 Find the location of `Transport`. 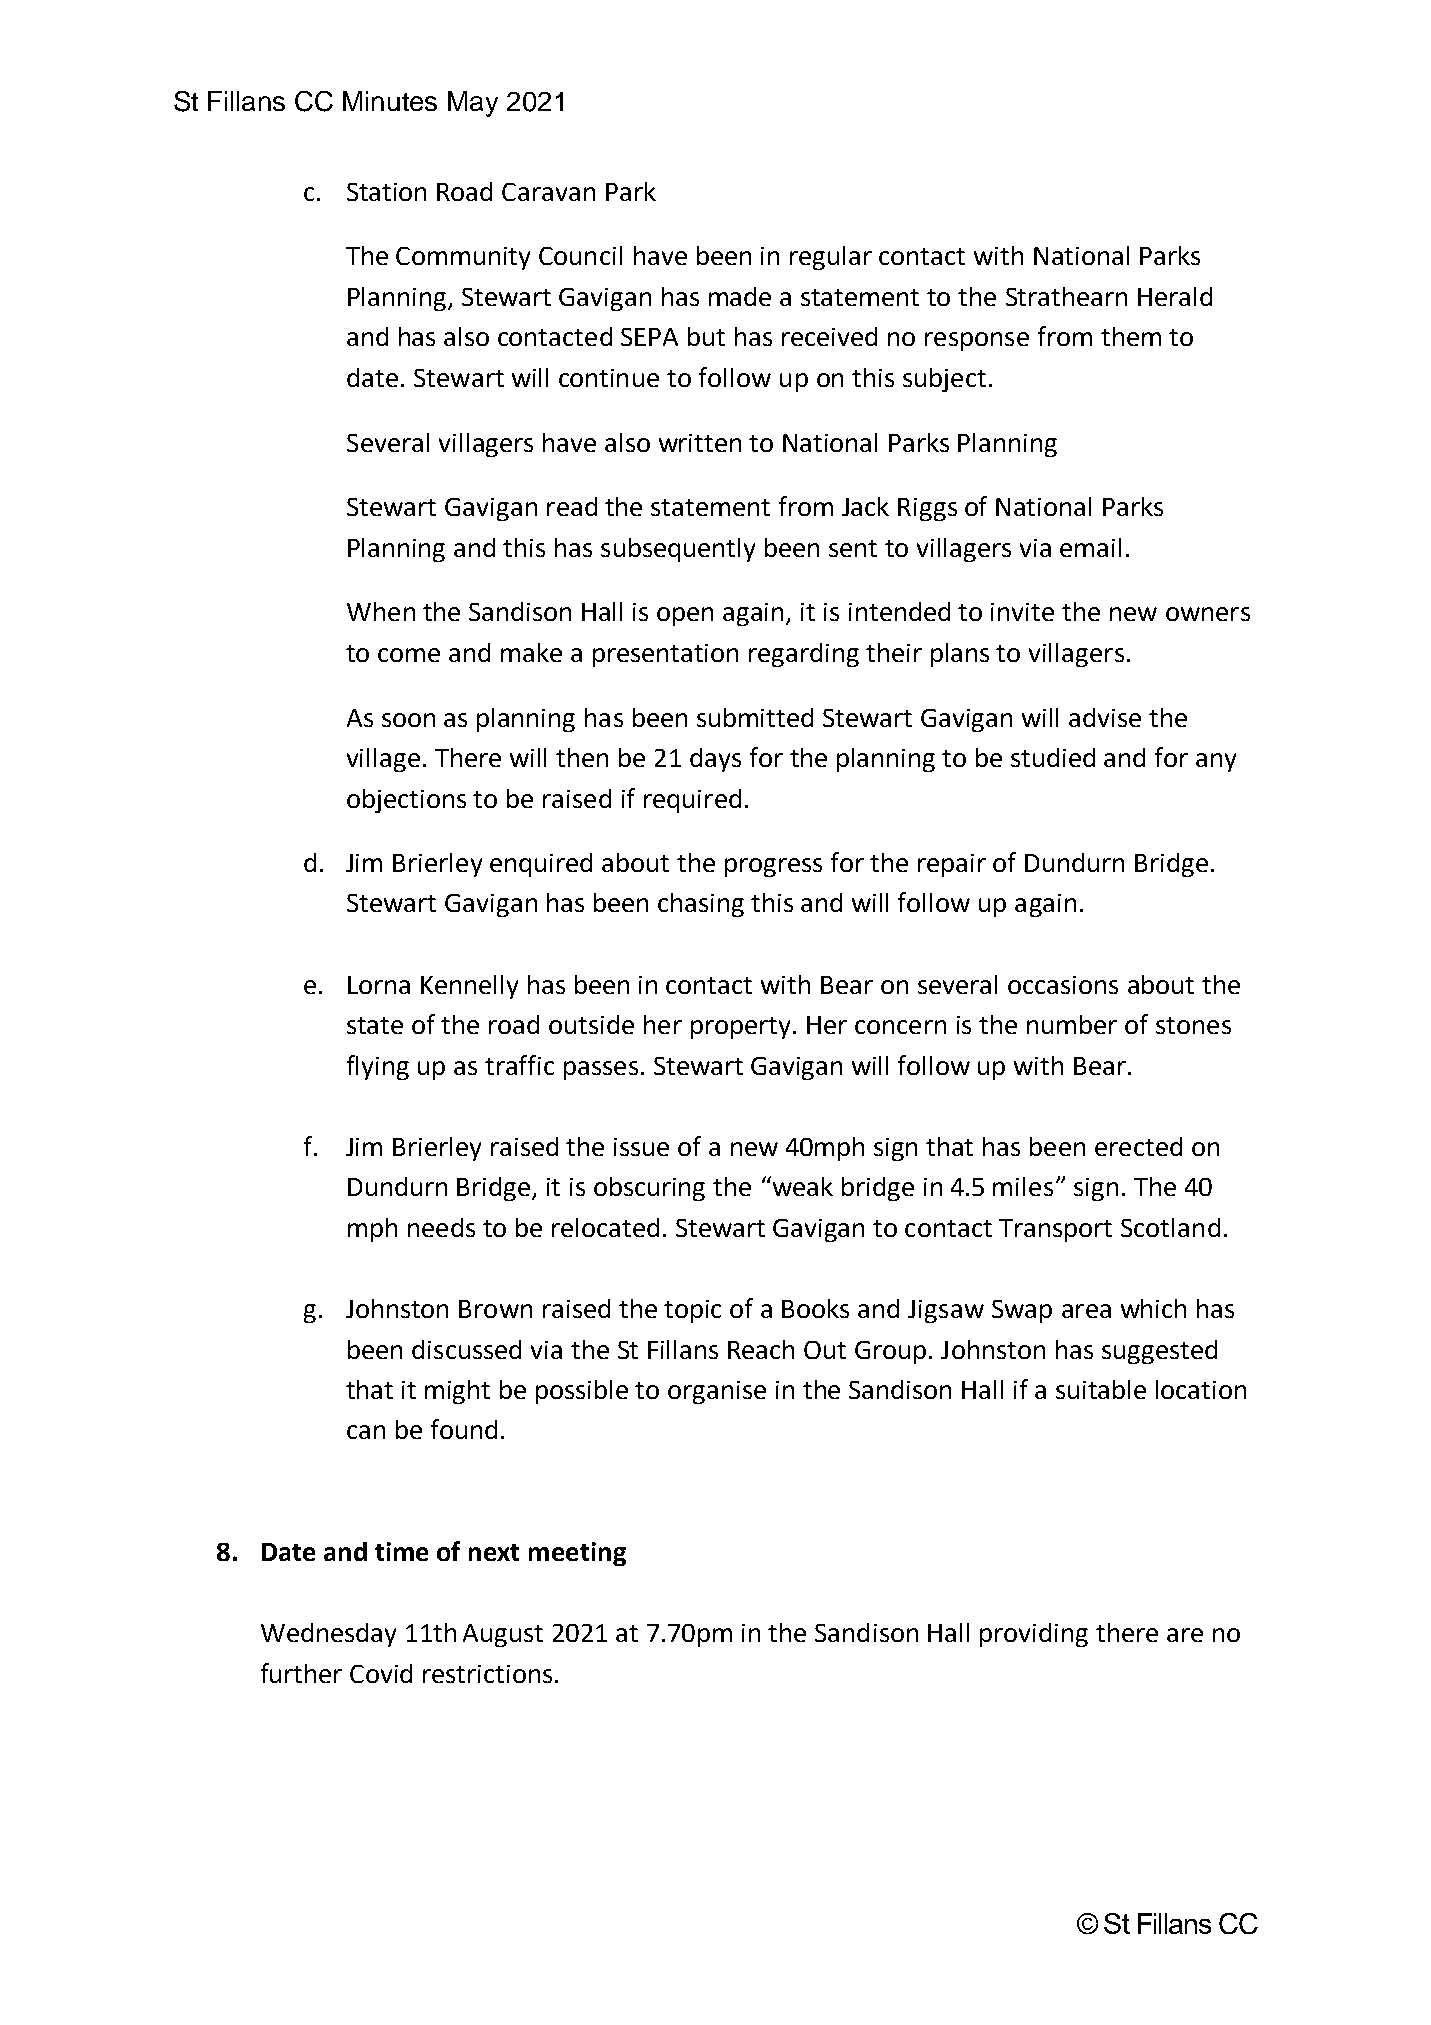

Transport is located at coordinates (1055, 1230).
